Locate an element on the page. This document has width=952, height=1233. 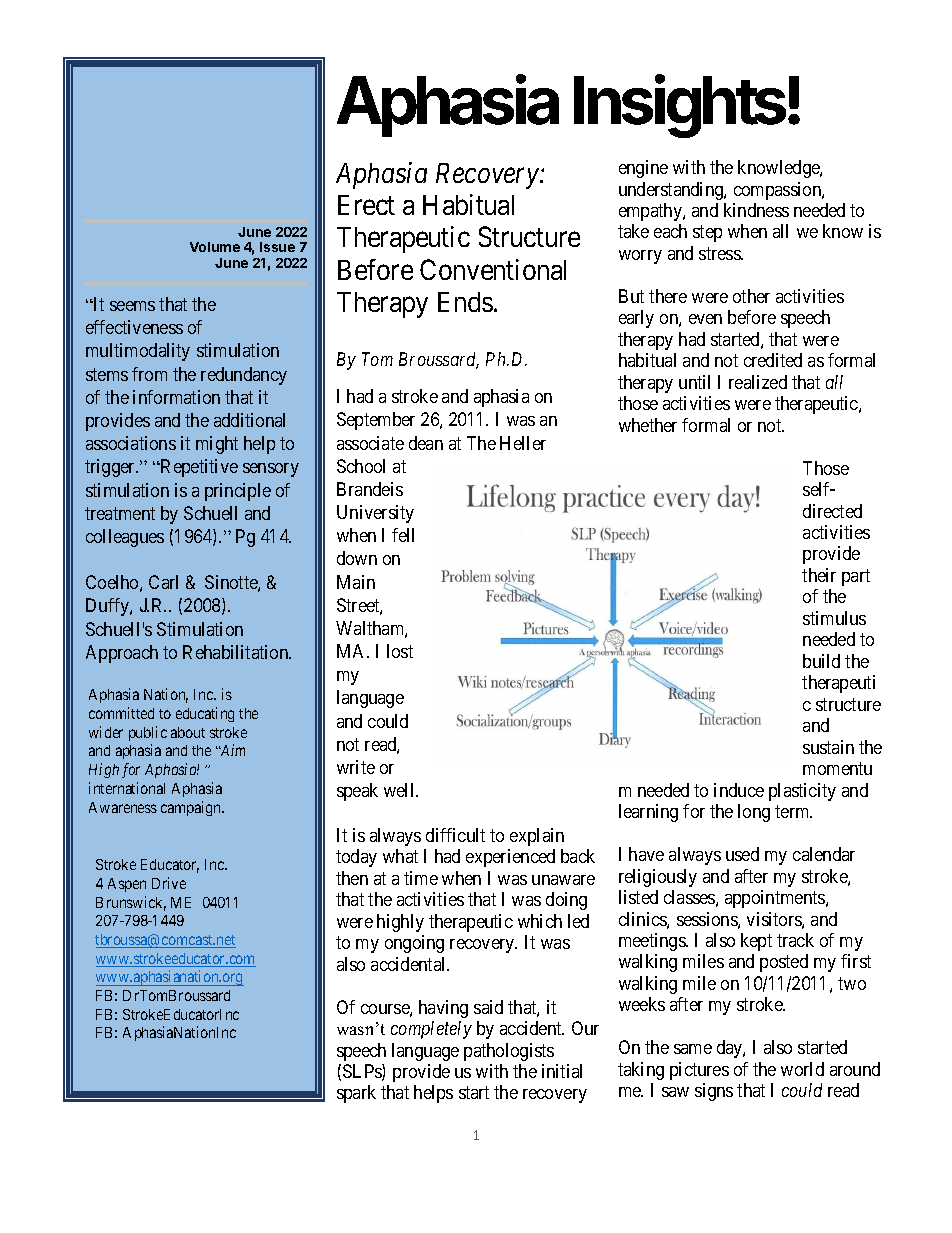
Volume is located at coordinates (215, 247).
